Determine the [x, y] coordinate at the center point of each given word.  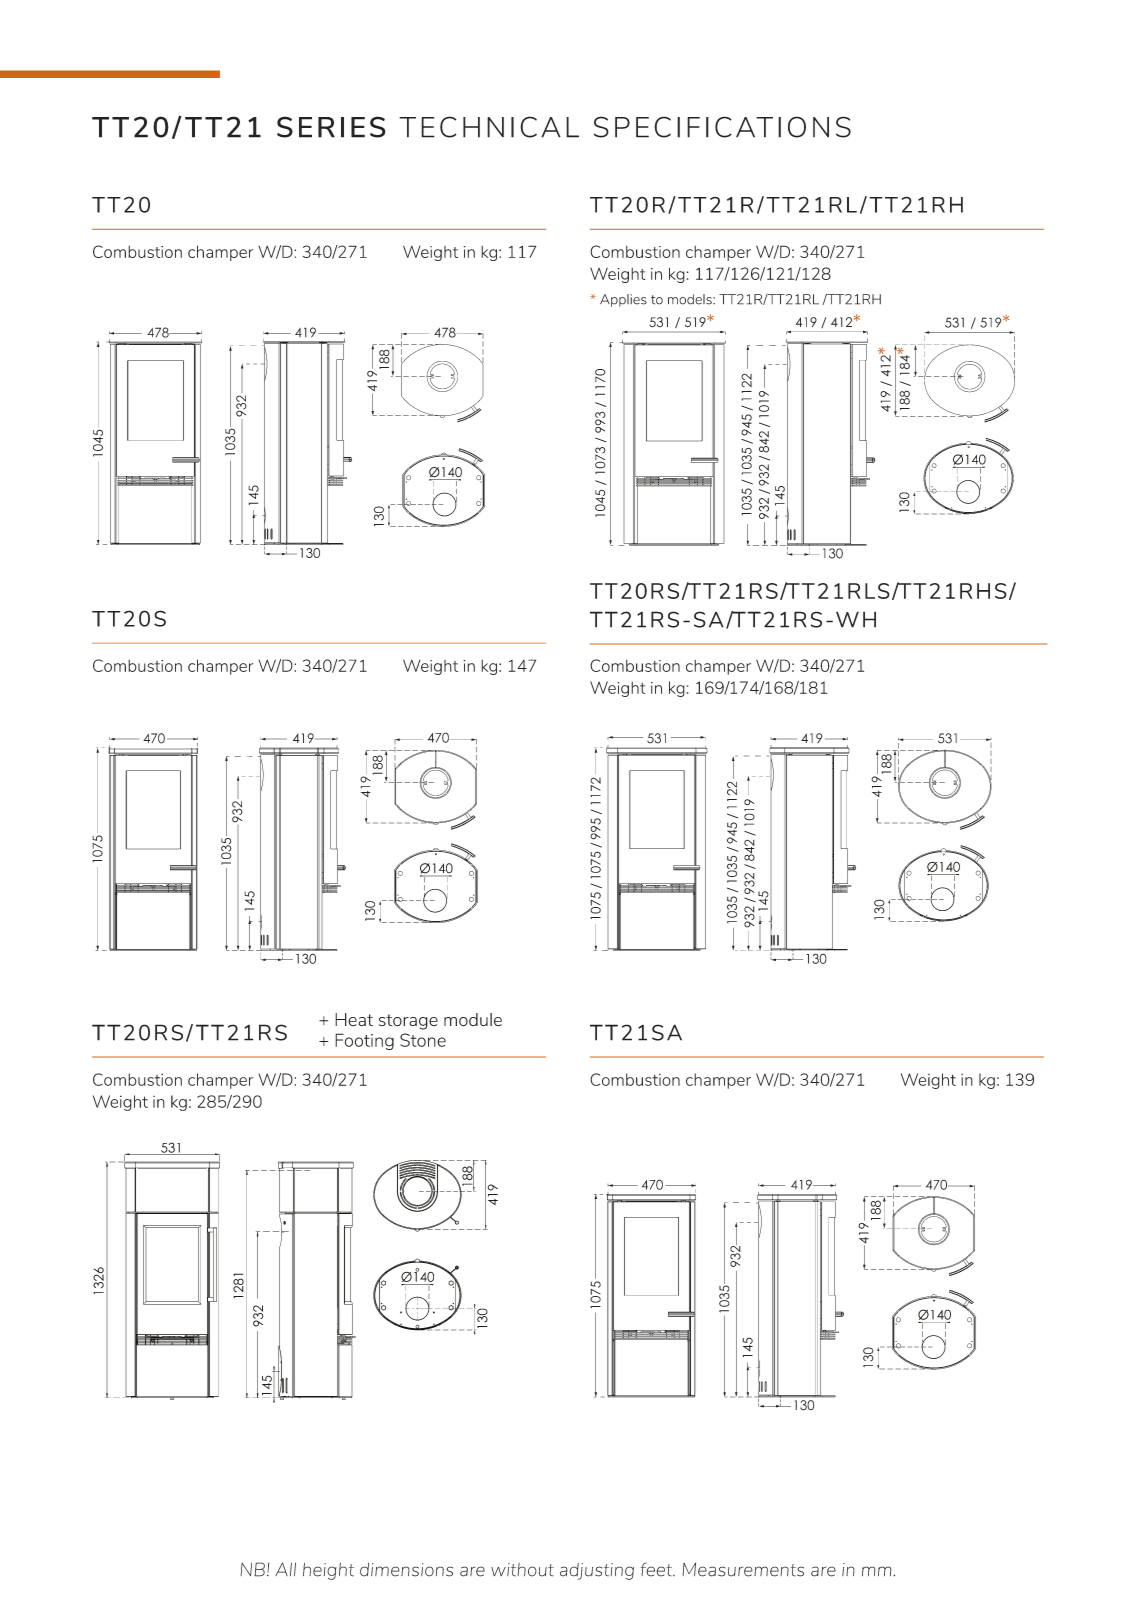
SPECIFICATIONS [722, 127]
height [328, 1571]
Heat [354, 1019]
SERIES [331, 127]
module [473, 1020]
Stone [423, 1040]
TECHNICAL [489, 127]
